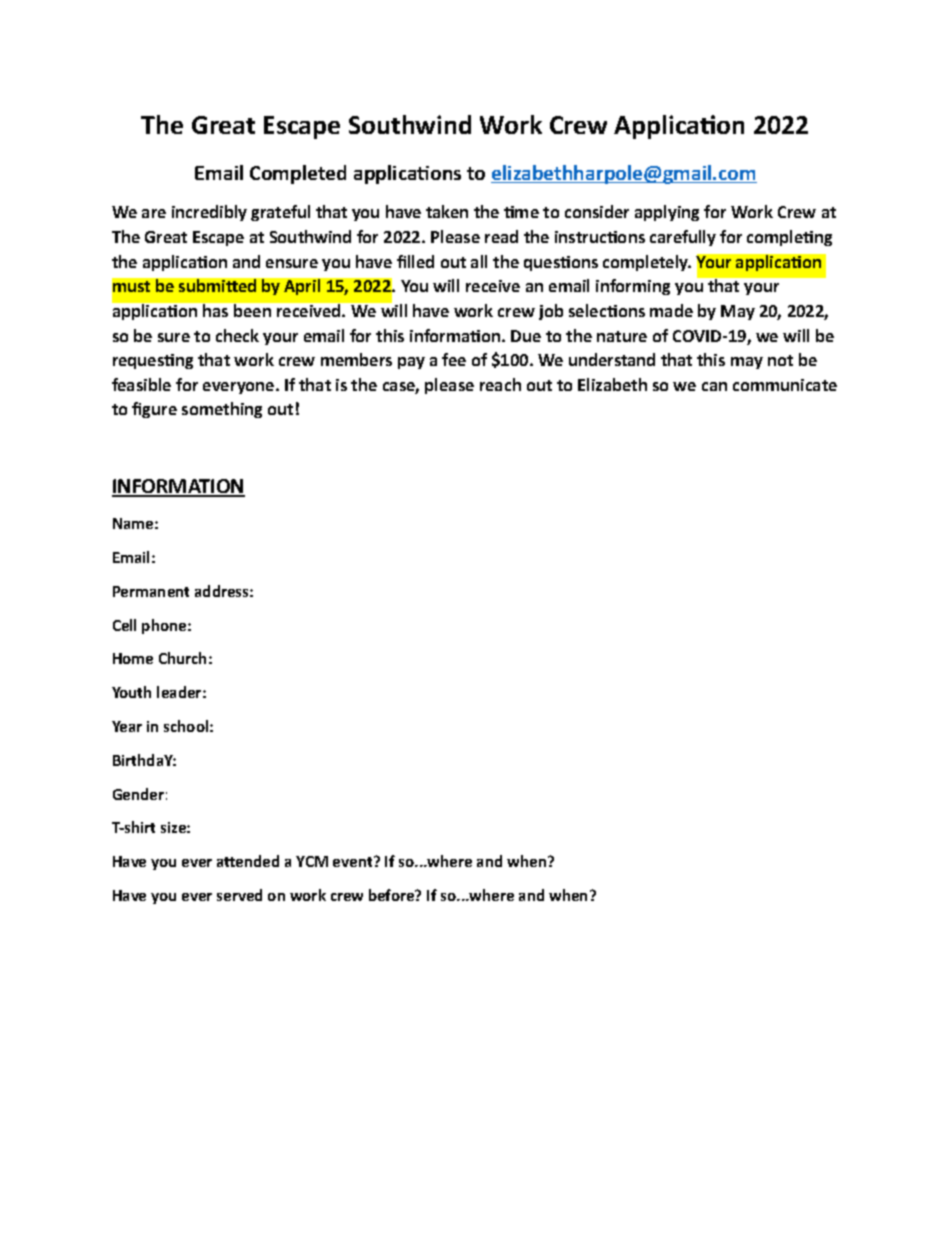 This screenshot has width=952, height=1233. I want to click on Year, so click(127, 726).
